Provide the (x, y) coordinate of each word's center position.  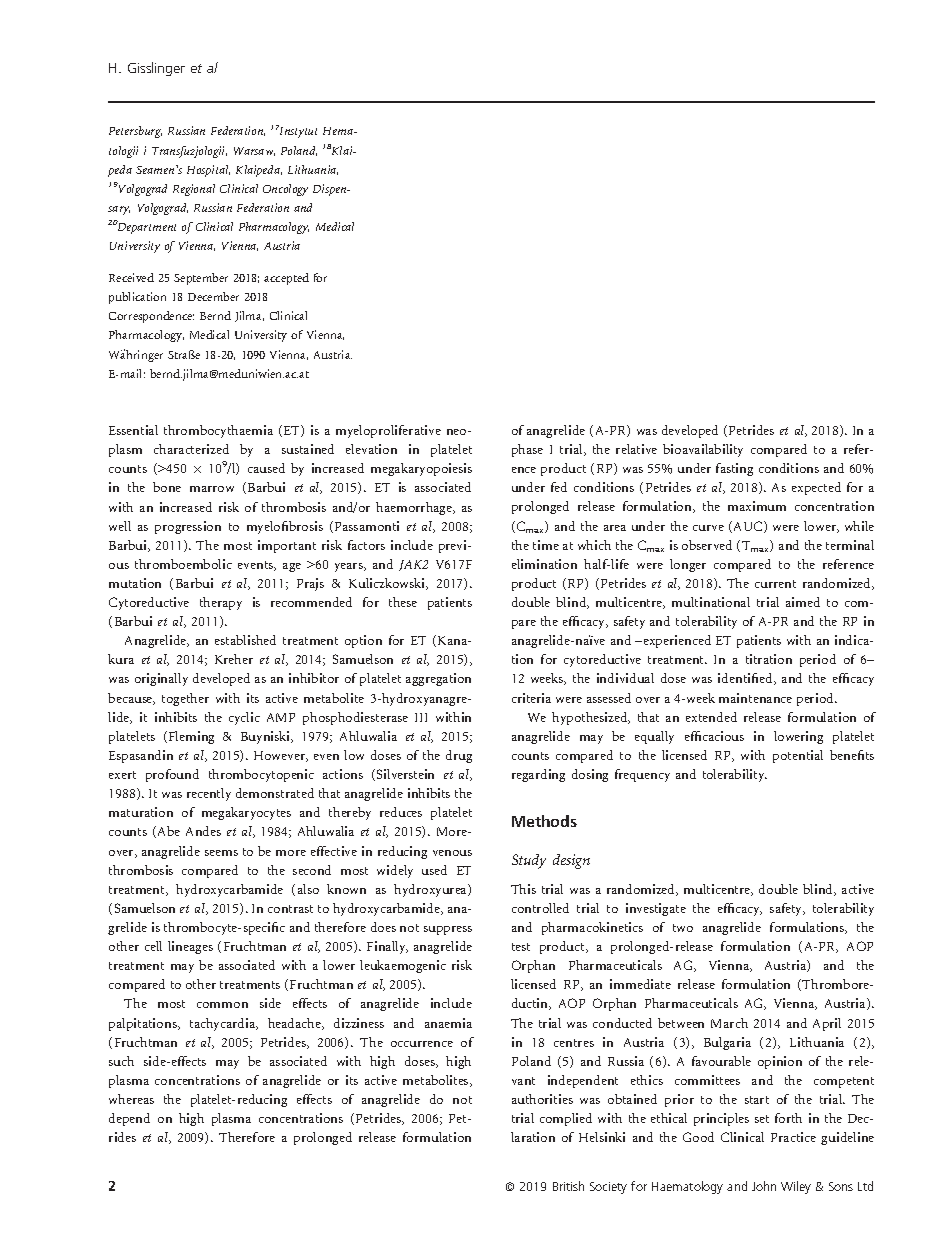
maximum (757, 506)
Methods (544, 821)
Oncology (285, 190)
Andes (203, 831)
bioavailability (703, 450)
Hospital (208, 171)
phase (527, 450)
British (568, 1186)
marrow (212, 489)
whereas (131, 1099)
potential (798, 756)
